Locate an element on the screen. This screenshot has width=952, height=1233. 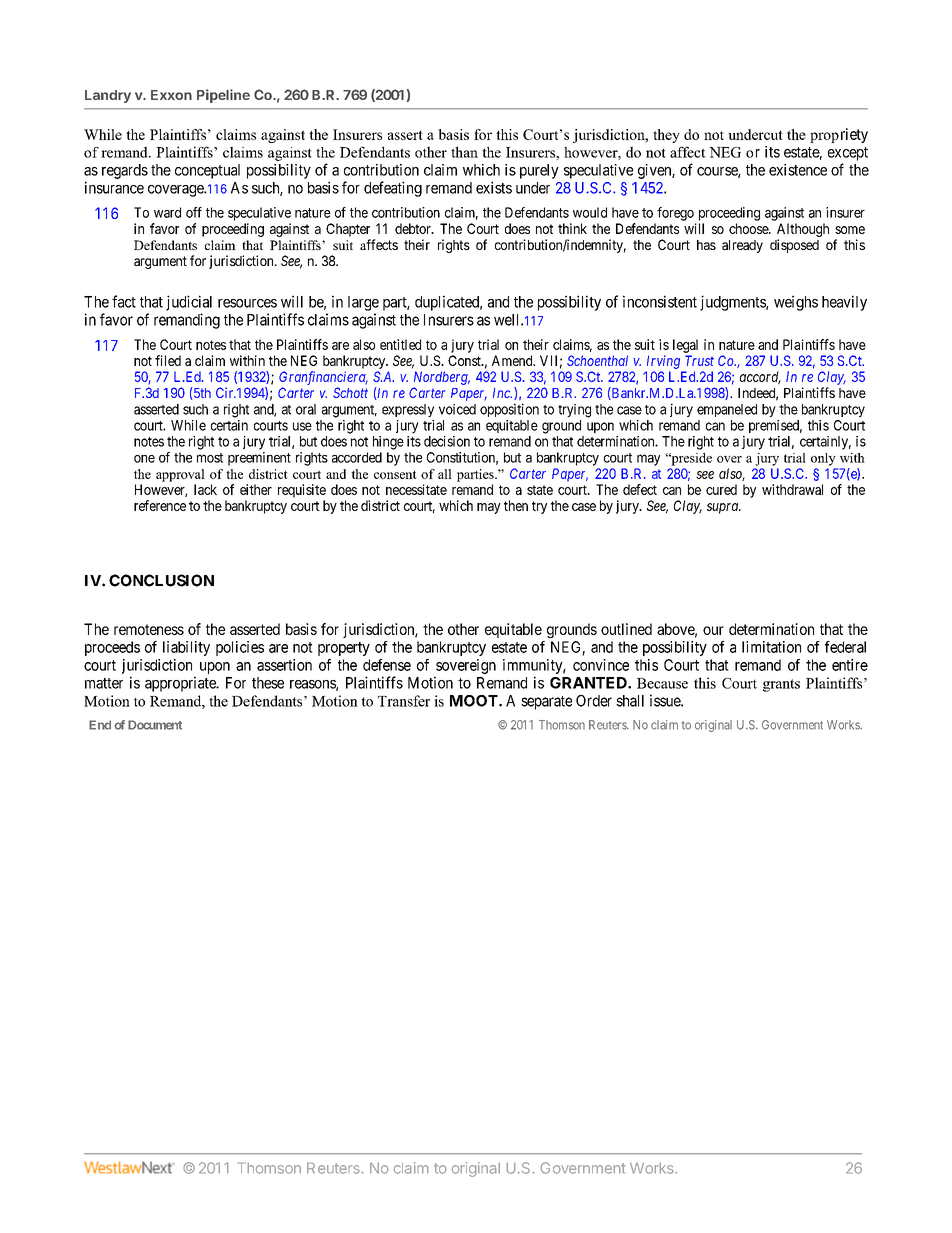
MOOT is located at coordinates (475, 701).
